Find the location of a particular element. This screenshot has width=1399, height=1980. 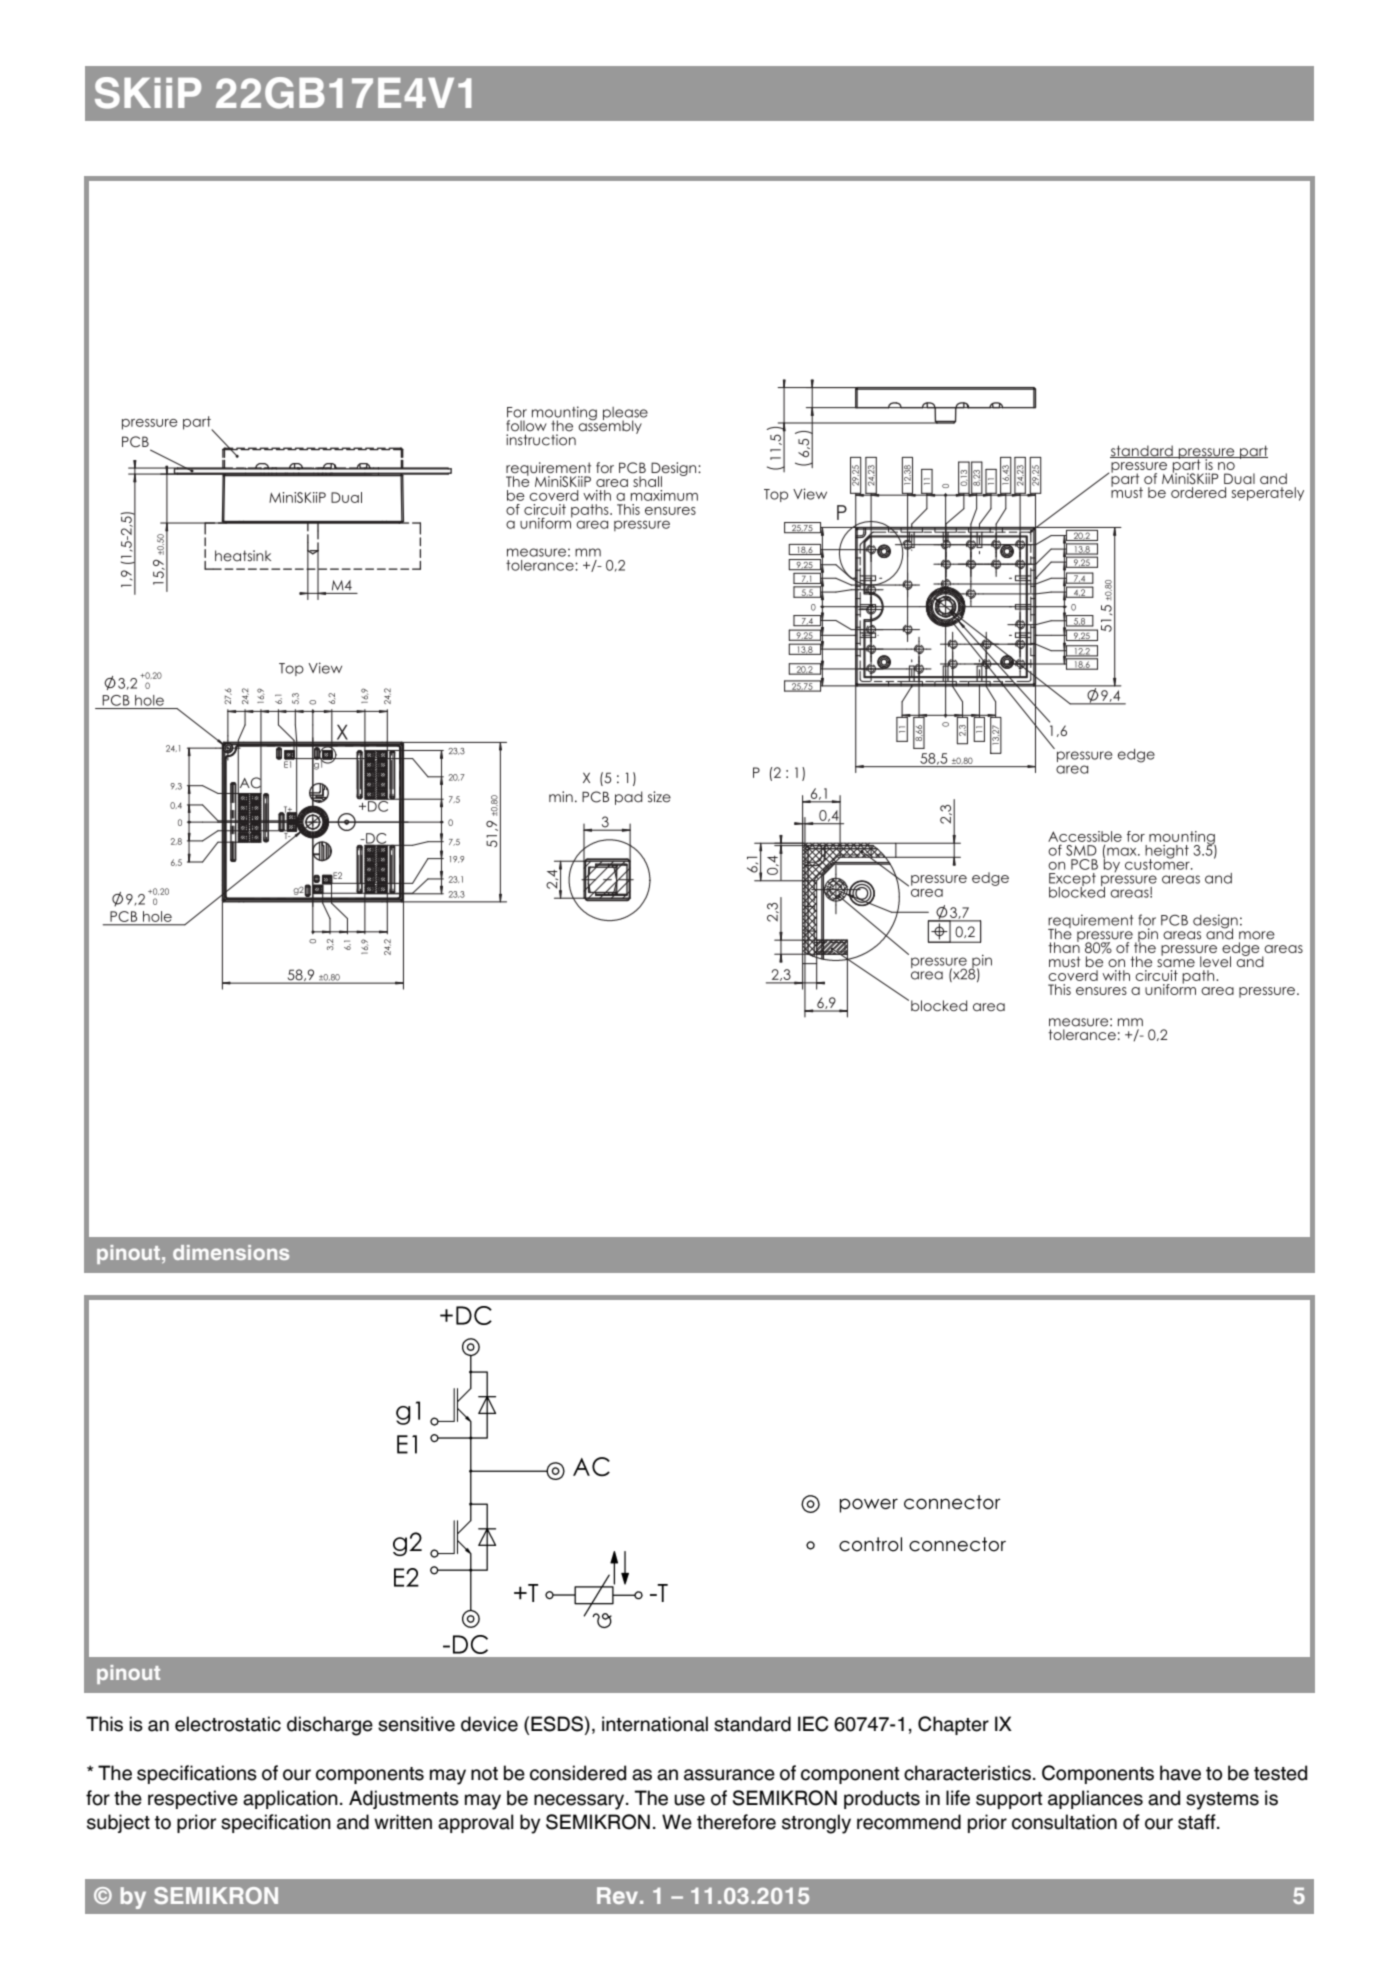

electrostatic is located at coordinates (228, 1724).
